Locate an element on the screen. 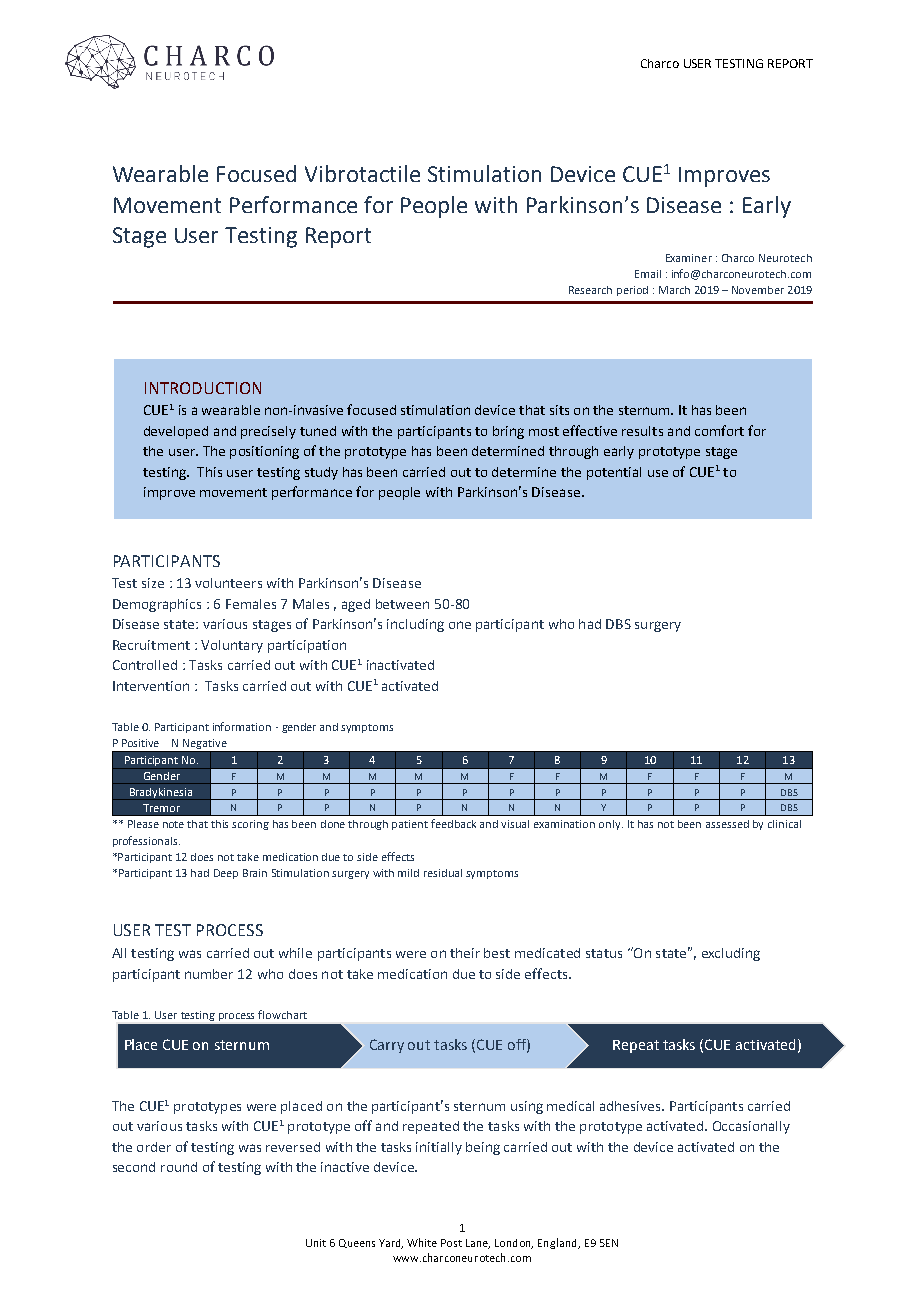 The image size is (924, 1308). Post is located at coordinates (451, 1243).
